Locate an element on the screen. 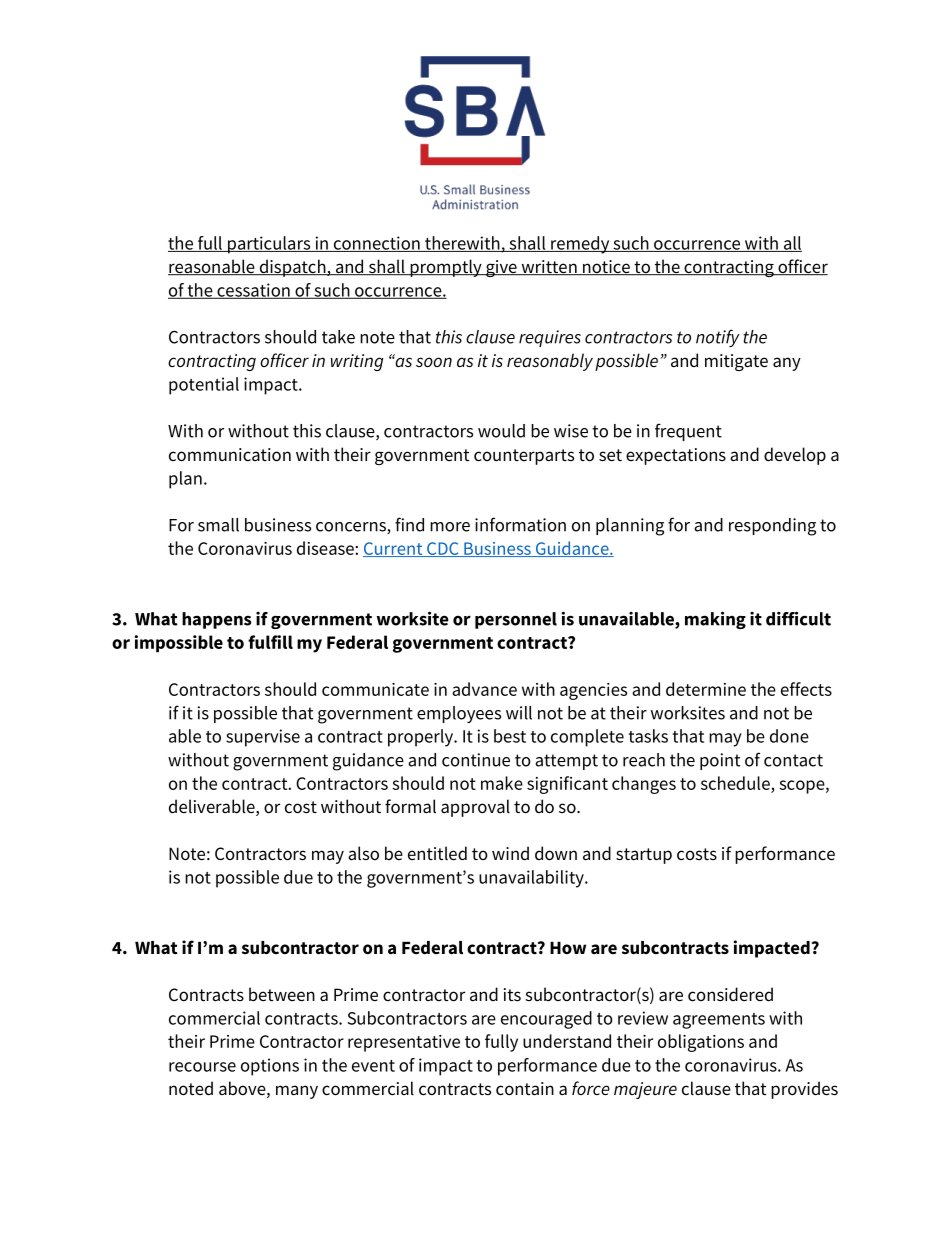 Image resolution: width=952 pixels, height=1233 pixels. advance is located at coordinates (484, 689).
